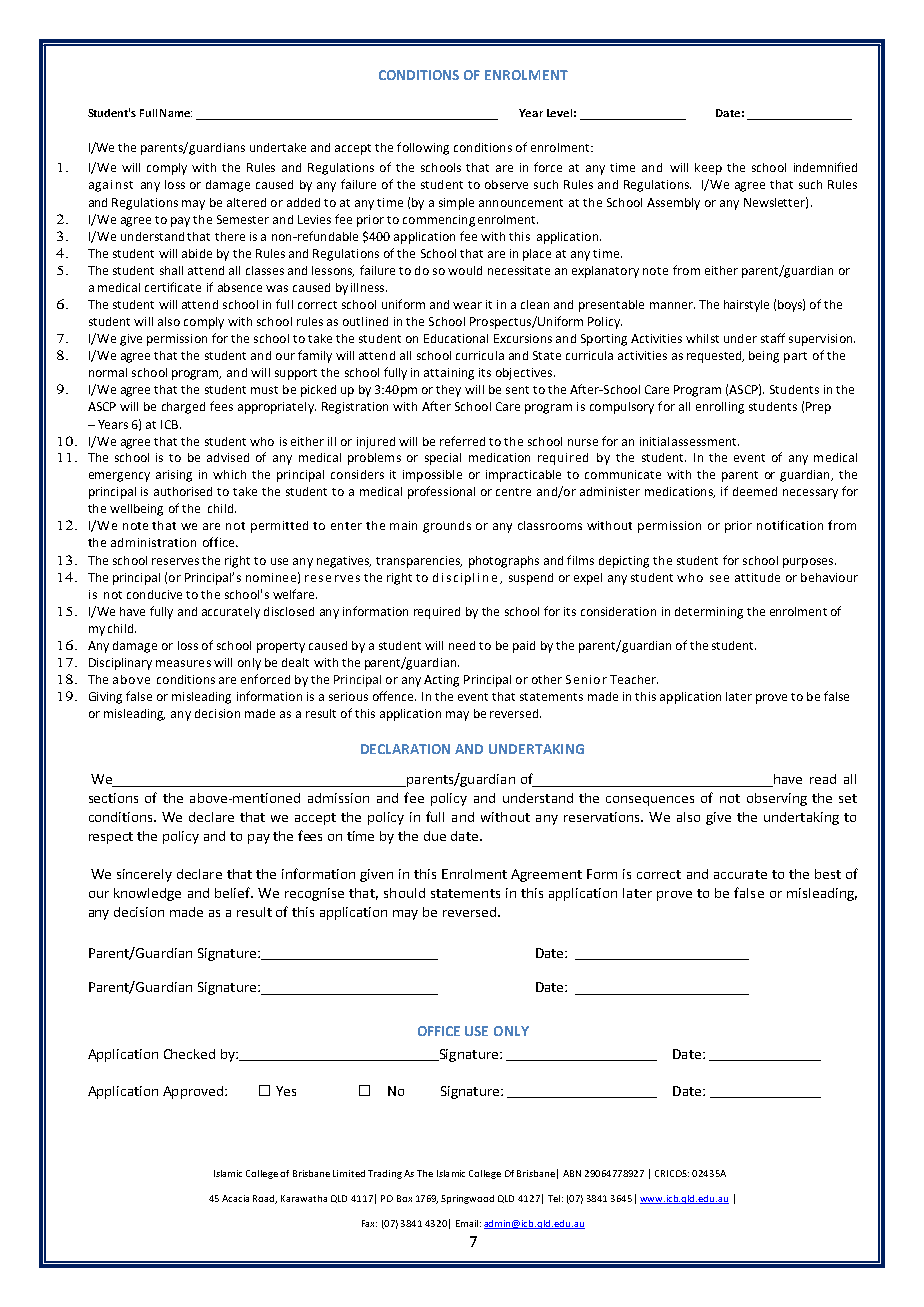 The height and width of the screenshot is (1307, 924). Describe the element at coordinates (183, 408) in the screenshot. I see `charged` at that location.
